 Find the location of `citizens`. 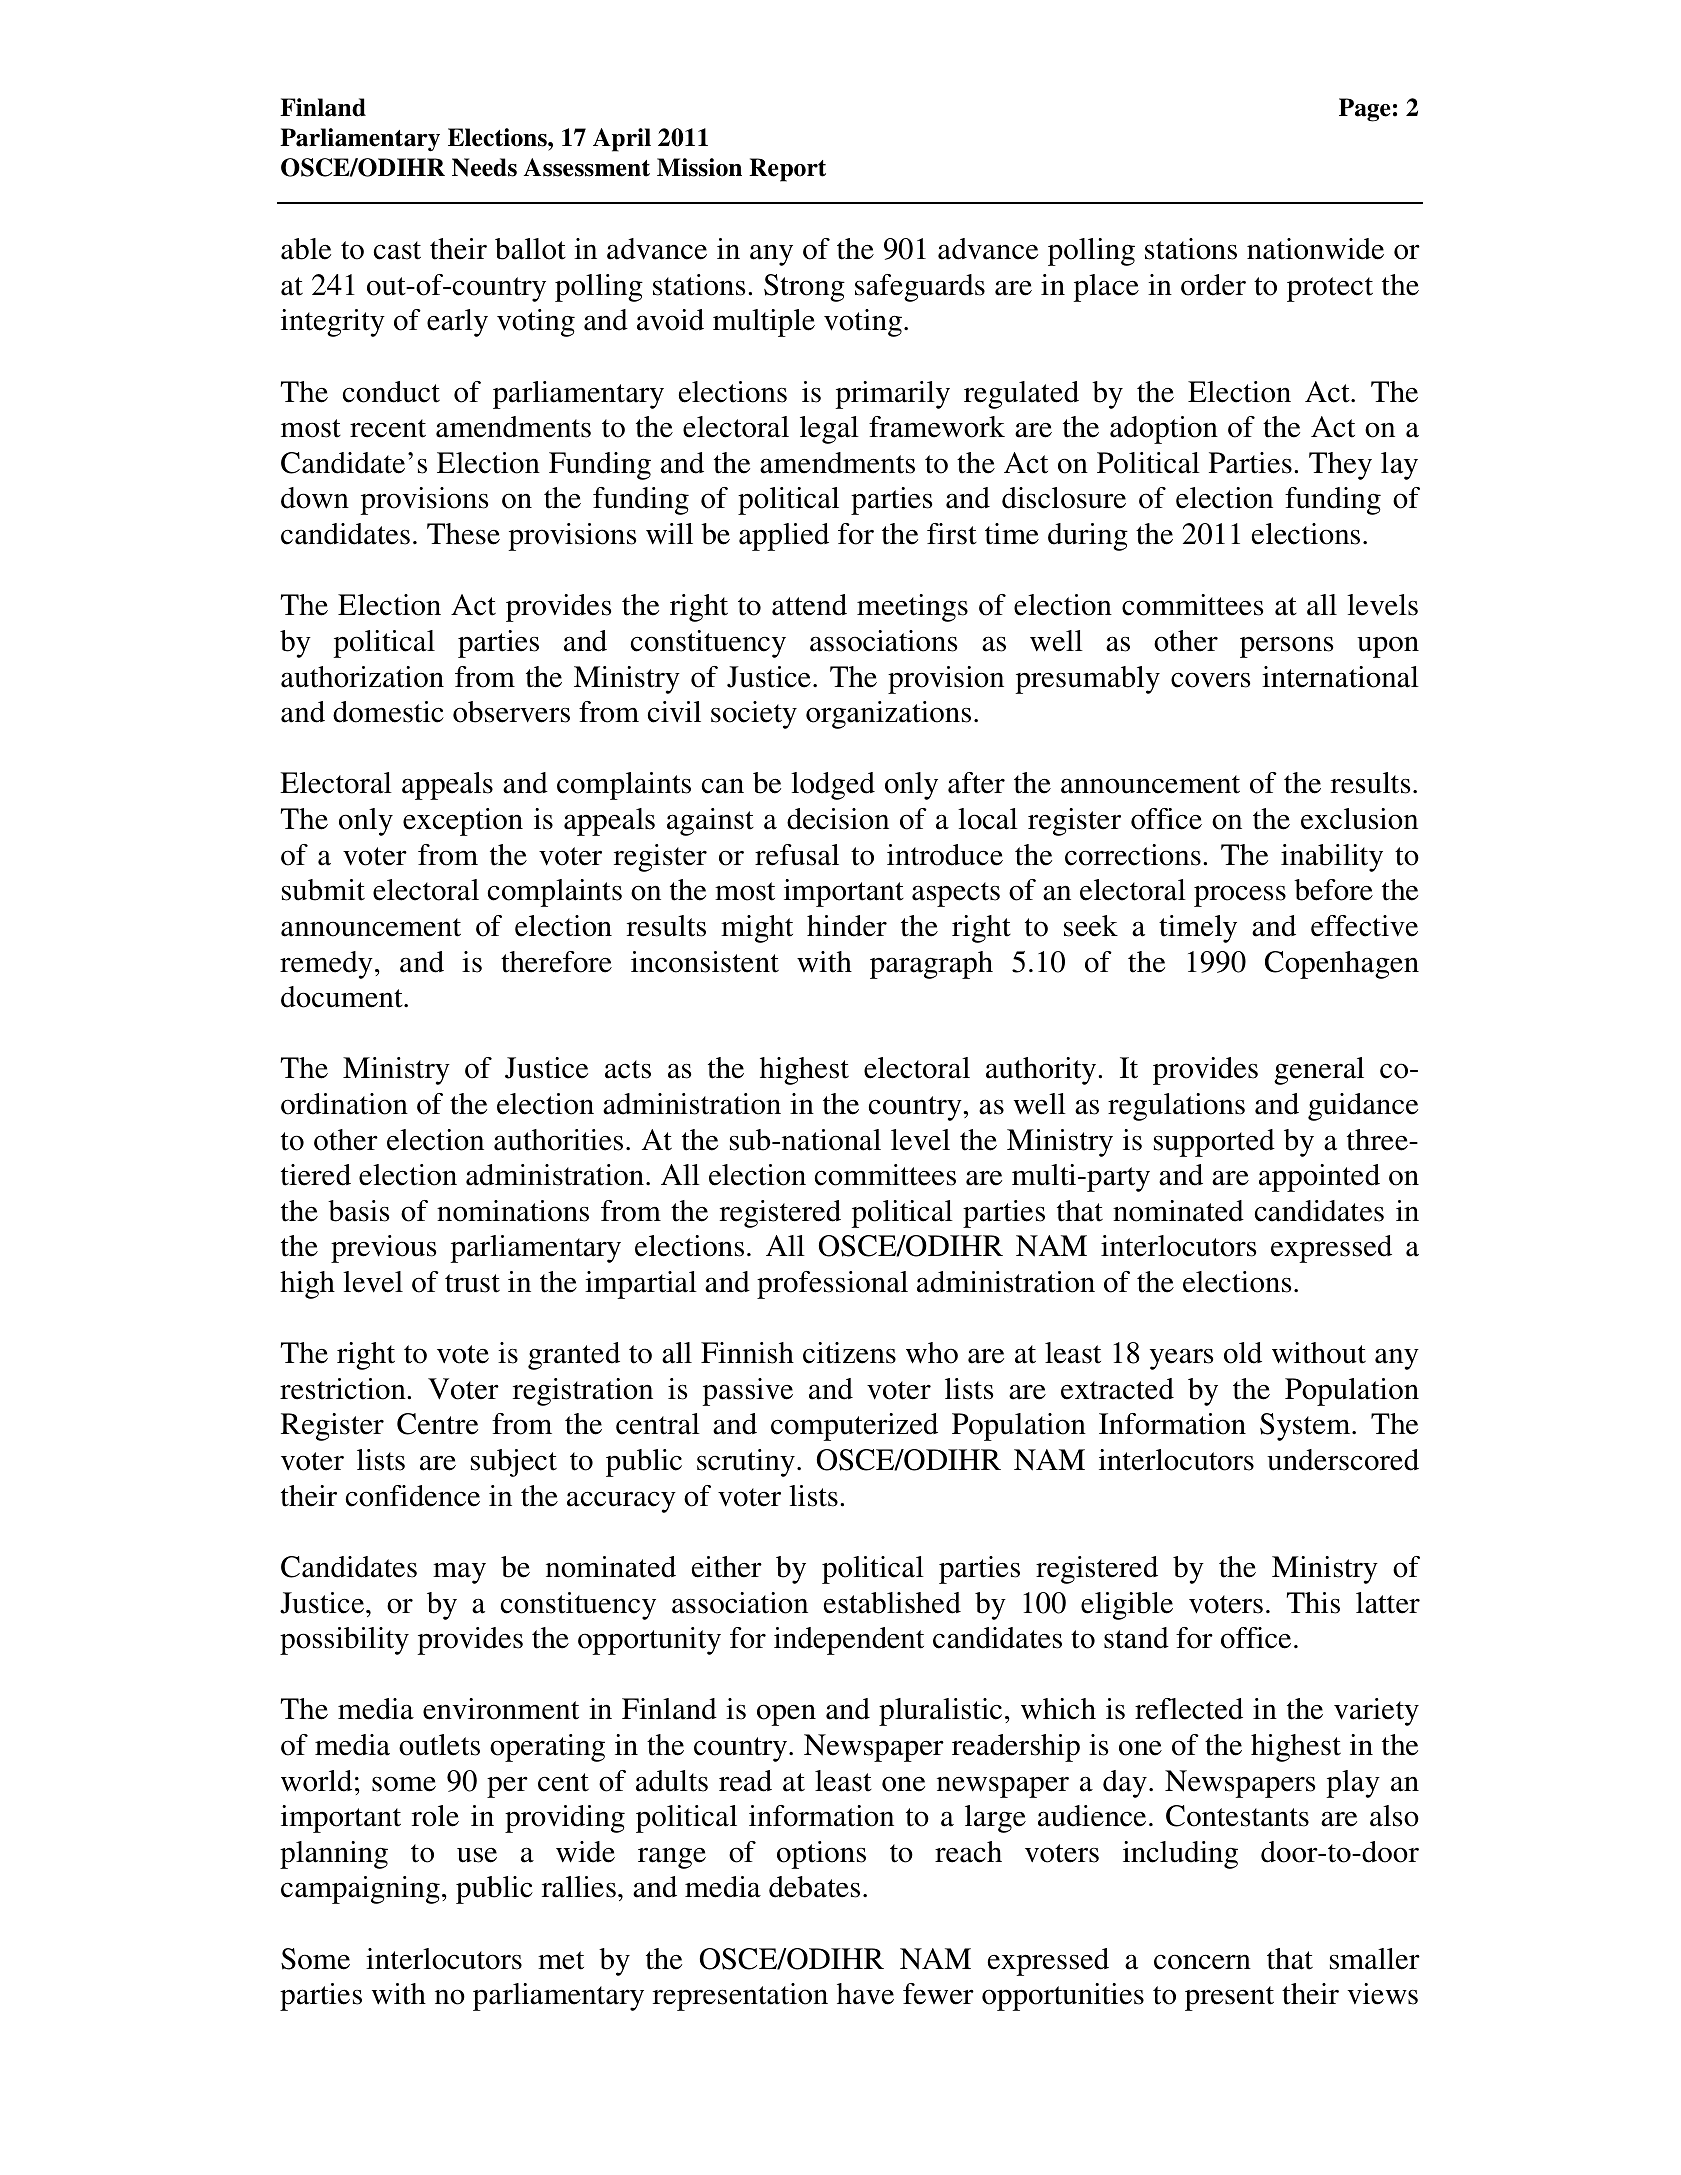

citizens is located at coordinates (849, 1353).
